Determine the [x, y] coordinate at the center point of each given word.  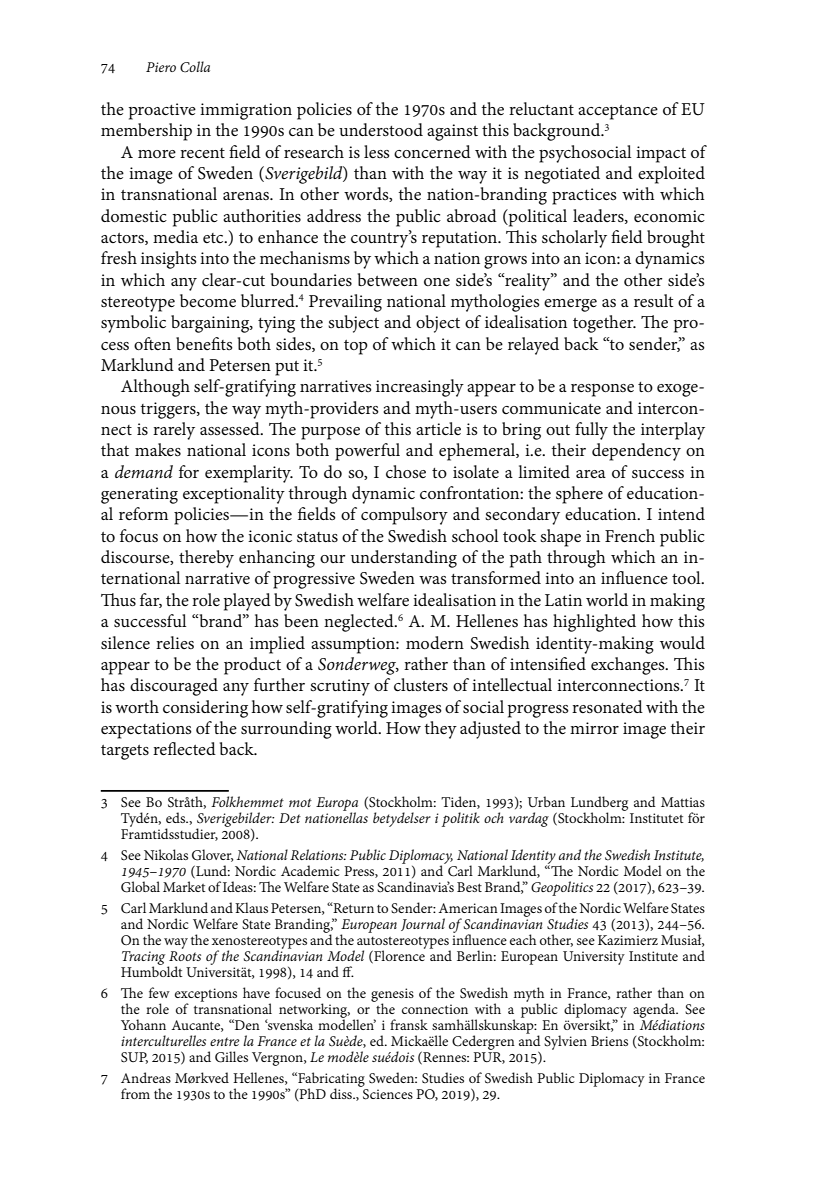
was [433, 580]
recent [202, 153]
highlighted [594, 623]
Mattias [683, 802]
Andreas [146, 1077]
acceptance [618, 112]
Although [155, 388]
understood [381, 129]
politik [461, 819]
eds [177, 817]
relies [175, 642]
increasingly [420, 388]
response [602, 390]
